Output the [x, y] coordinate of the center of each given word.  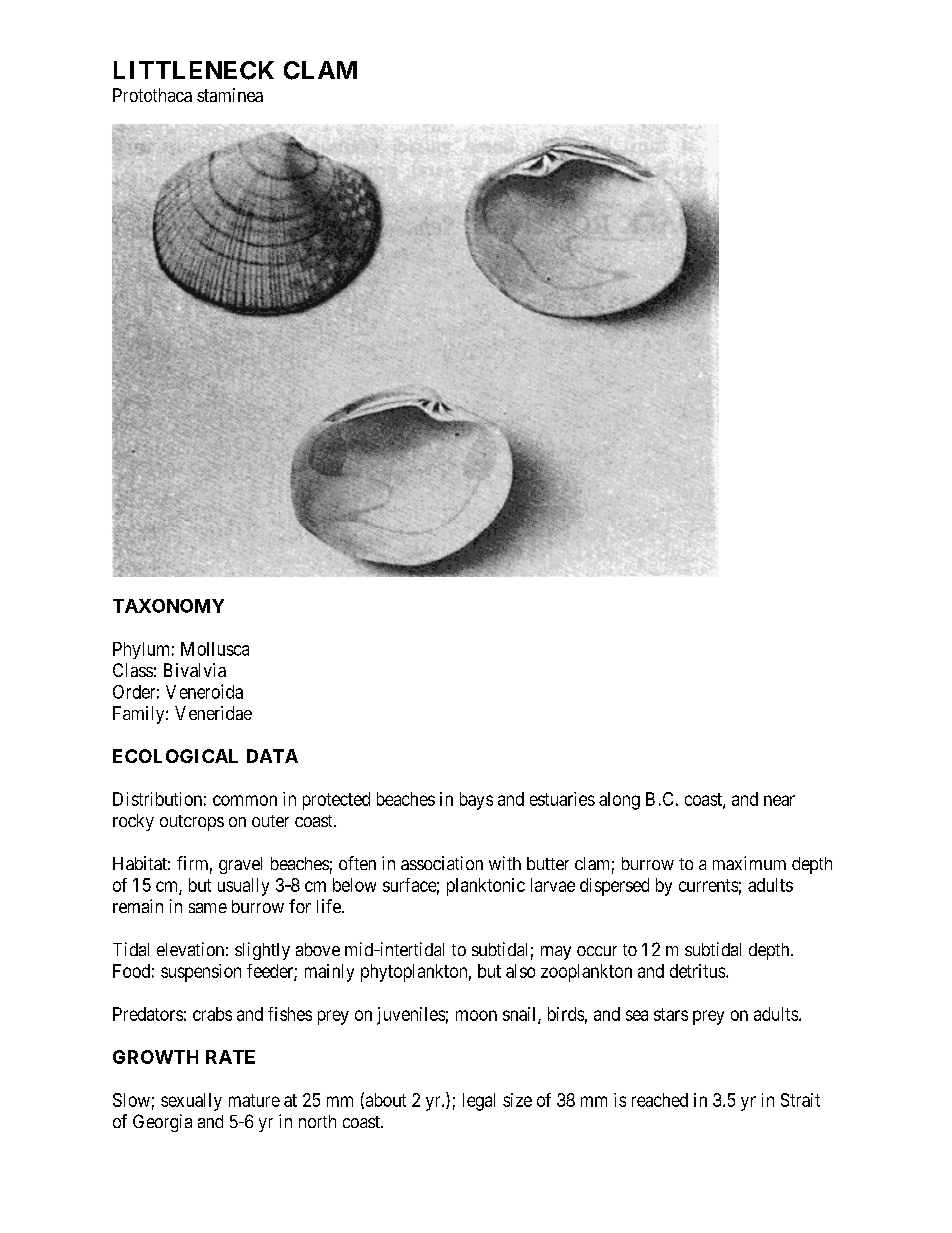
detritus [698, 971]
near [779, 800]
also [520, 971]
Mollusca [215, 649]
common [245, 800]
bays [476, 801]
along [619, 801]
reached [660, 1100]
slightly [262, 951]
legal [479, 1102]
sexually [191, 1102]
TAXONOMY [168, 606]
